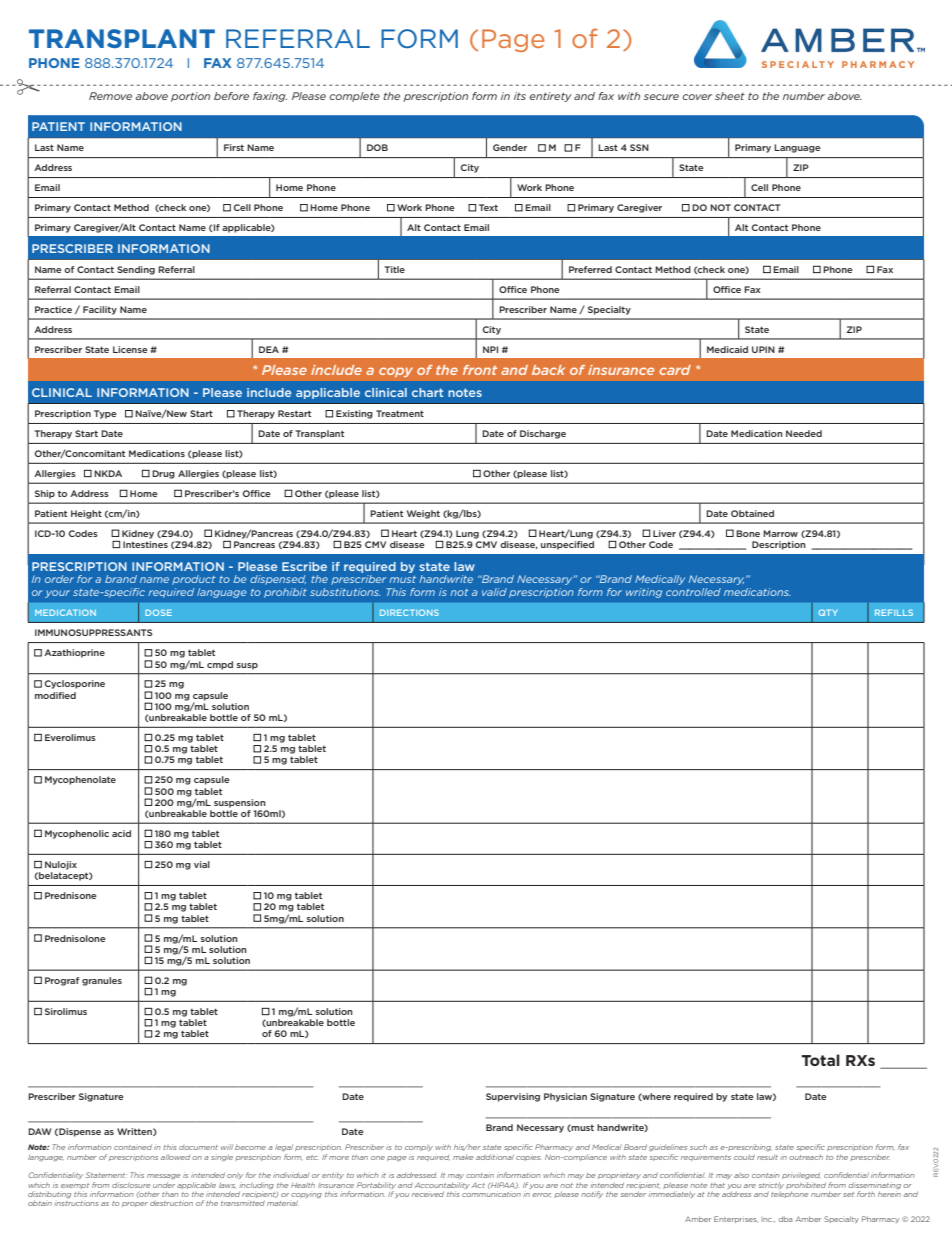  What do you see at coordinates (480, 370) in the image?
I see `front` at bounding box center [480, 370].
